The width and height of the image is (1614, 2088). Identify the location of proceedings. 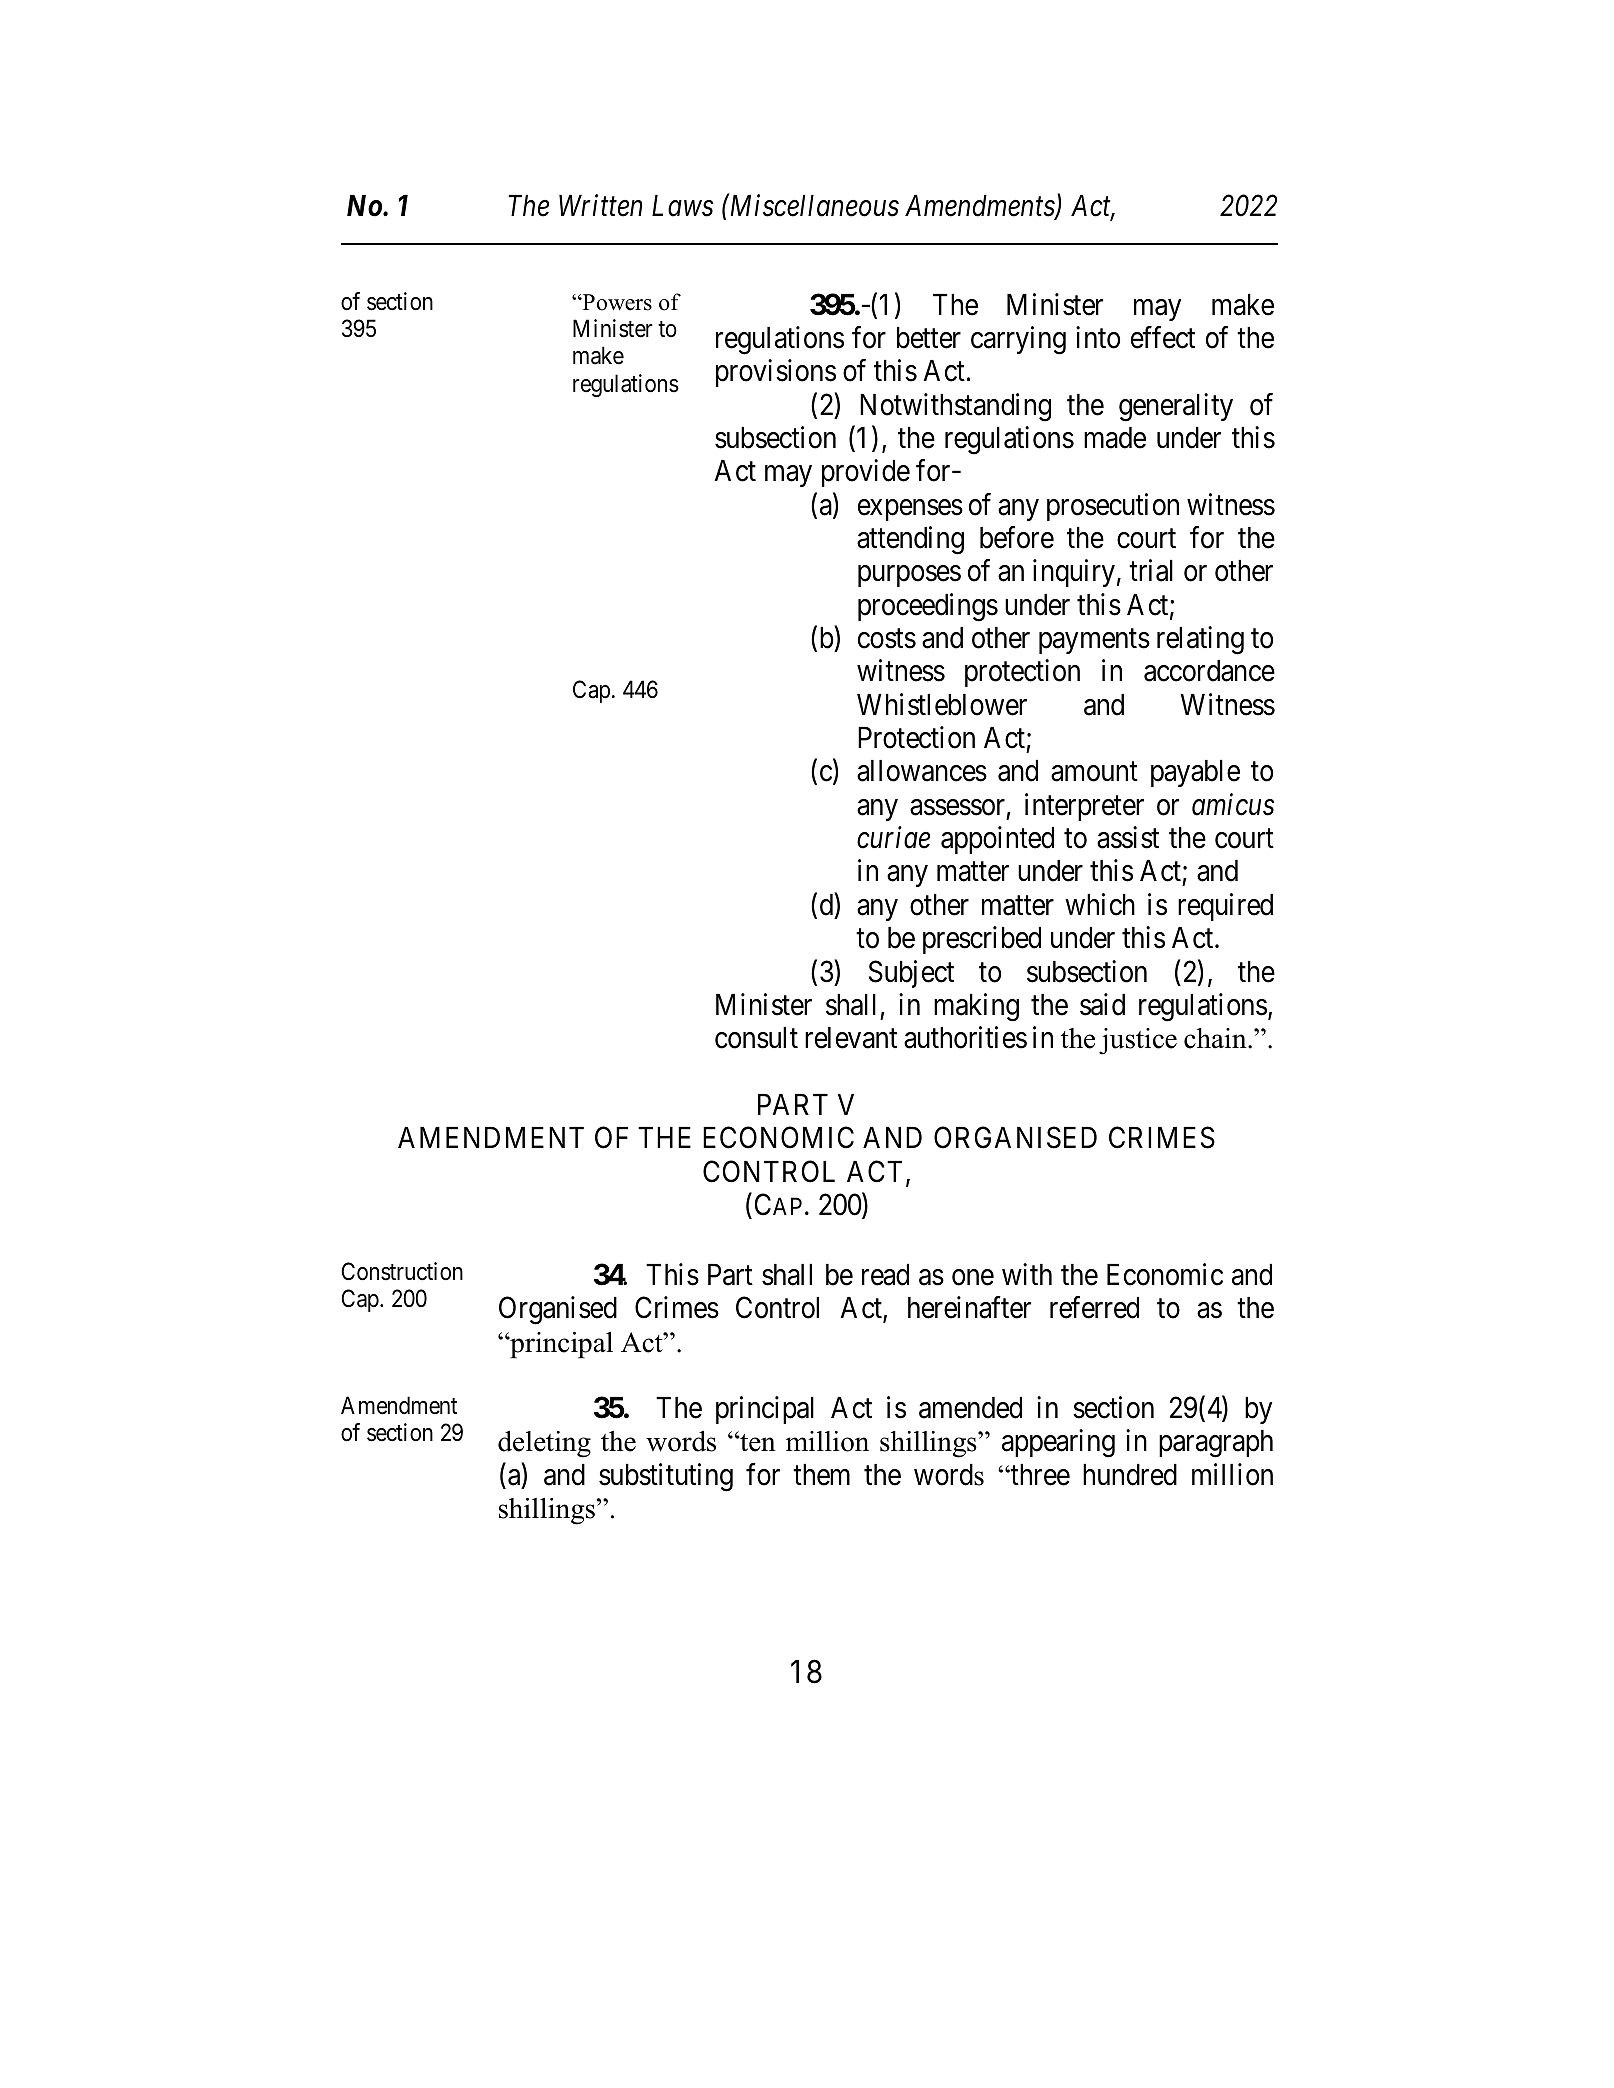
(928, 607).
